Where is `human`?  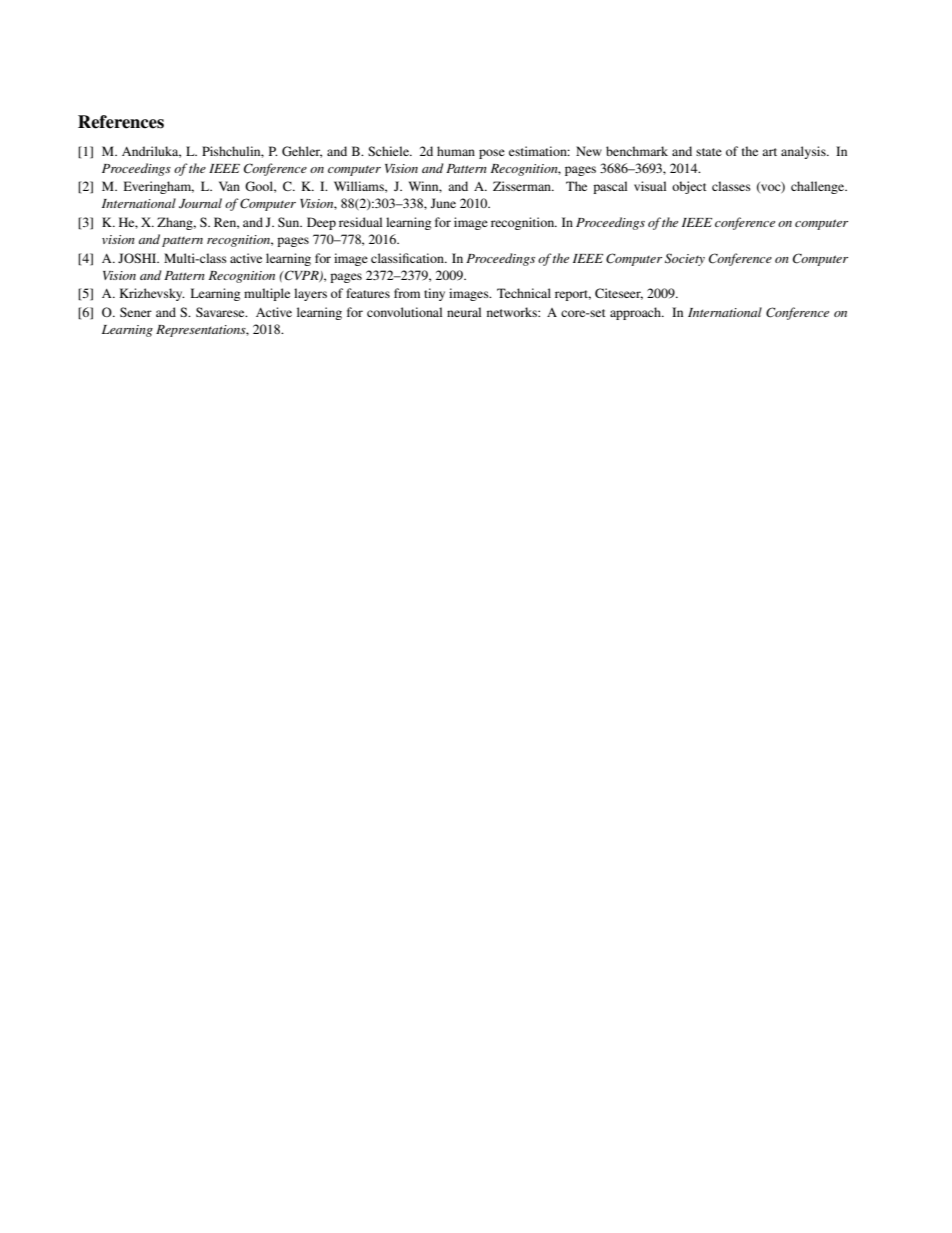
human is located at coordinates (456, 151).
